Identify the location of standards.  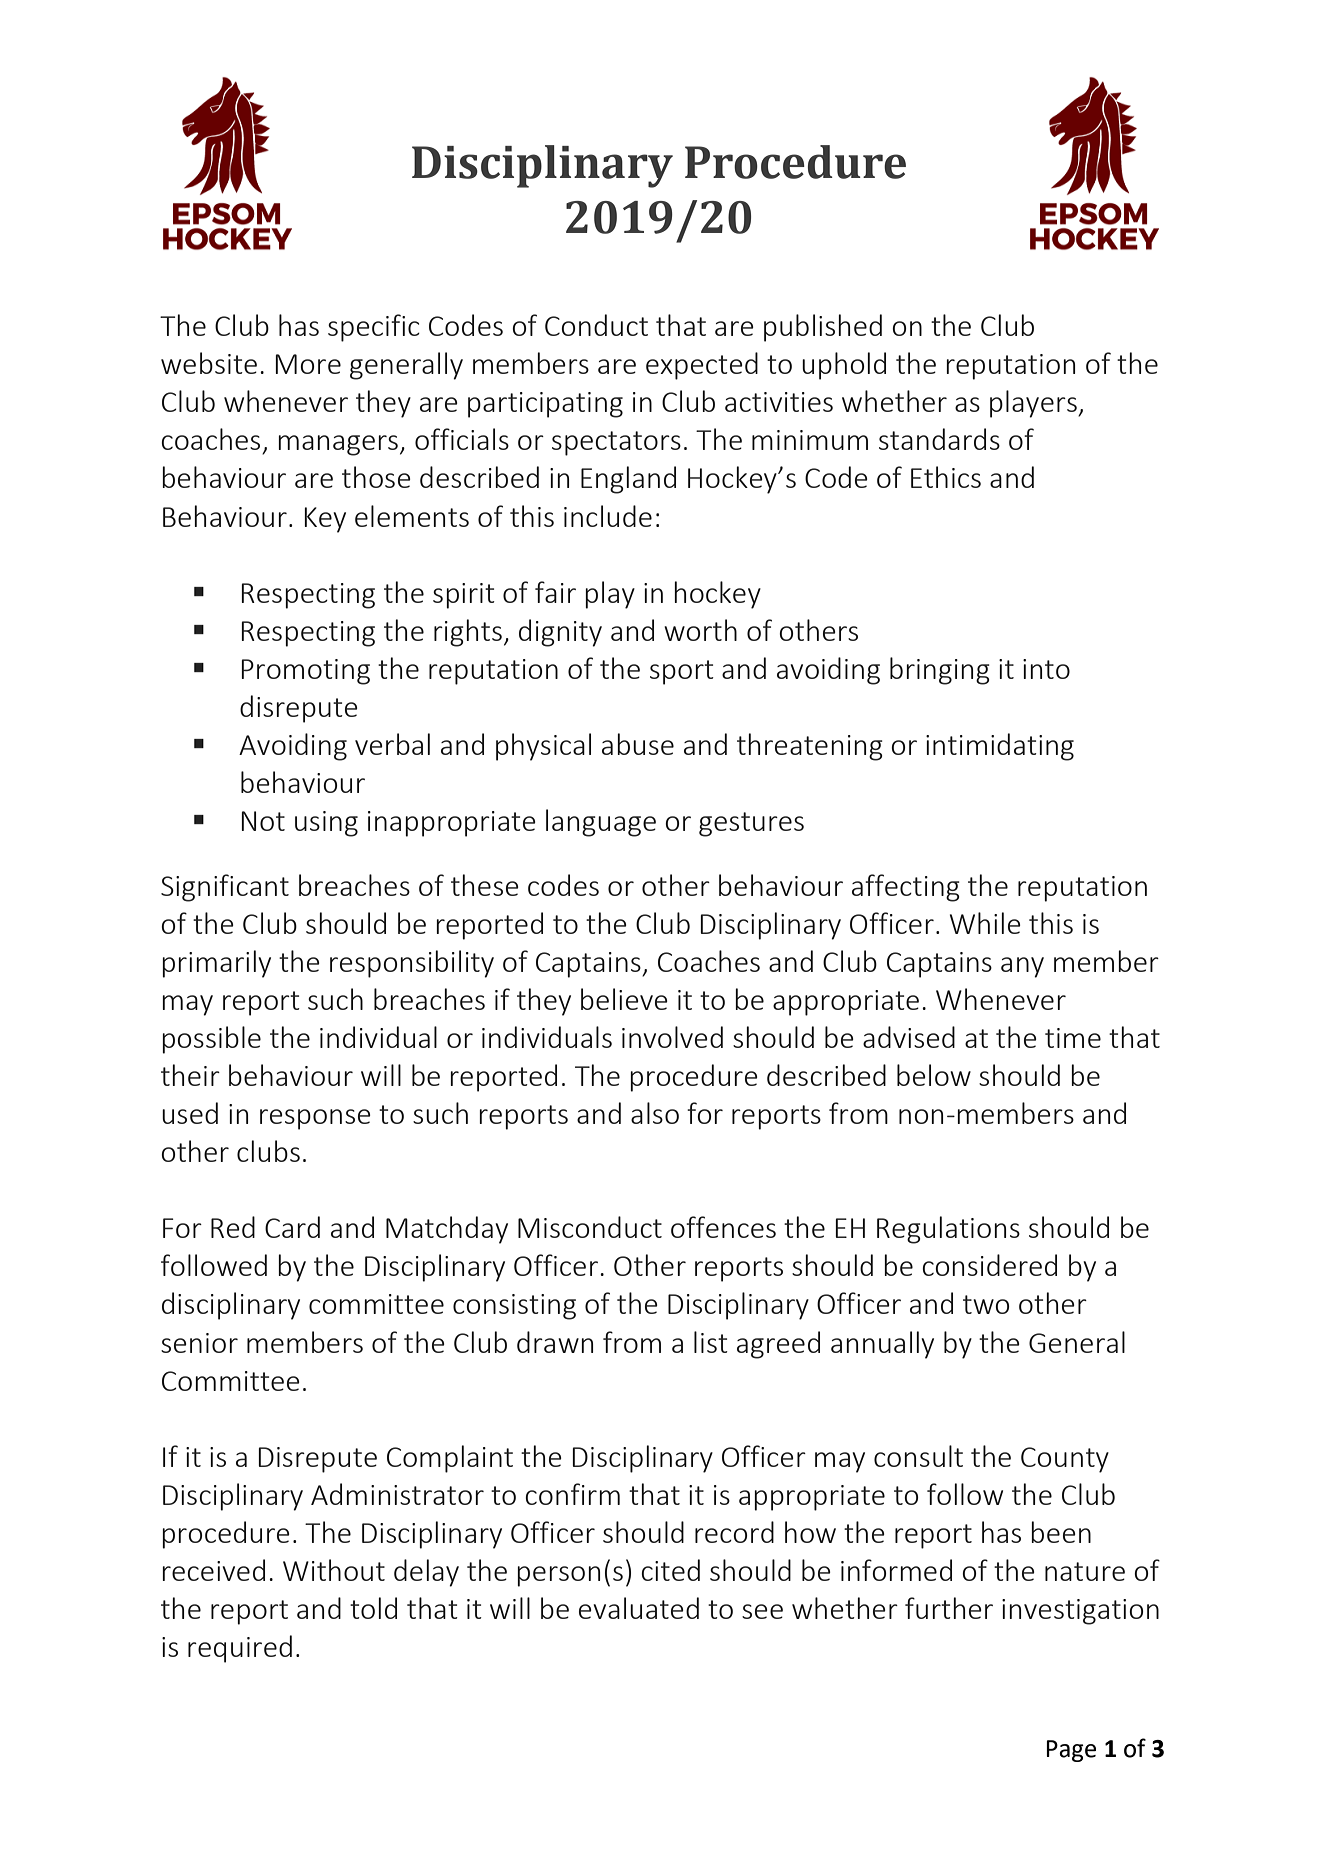
(939, 439).
